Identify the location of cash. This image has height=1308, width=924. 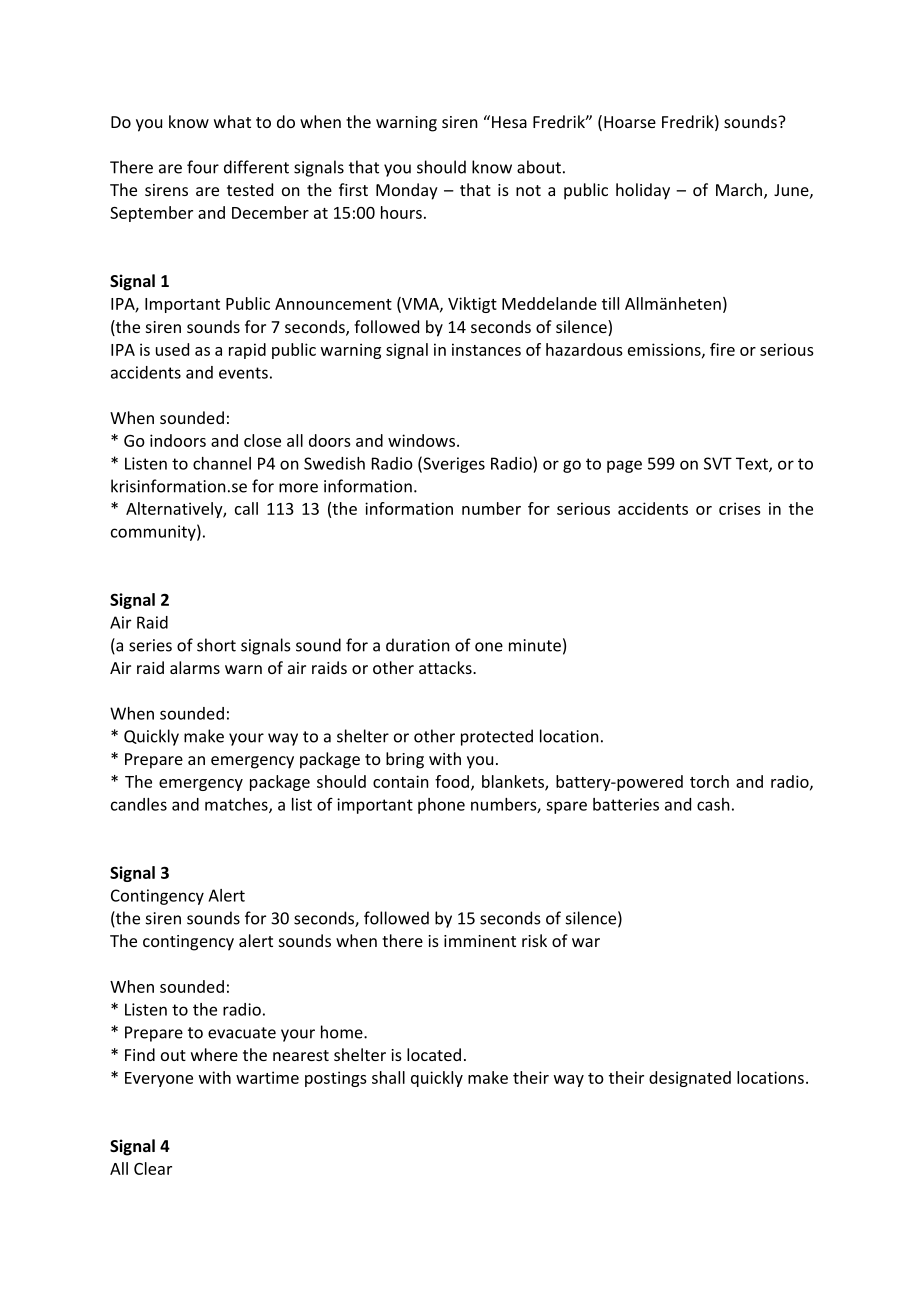
(713, 804).
